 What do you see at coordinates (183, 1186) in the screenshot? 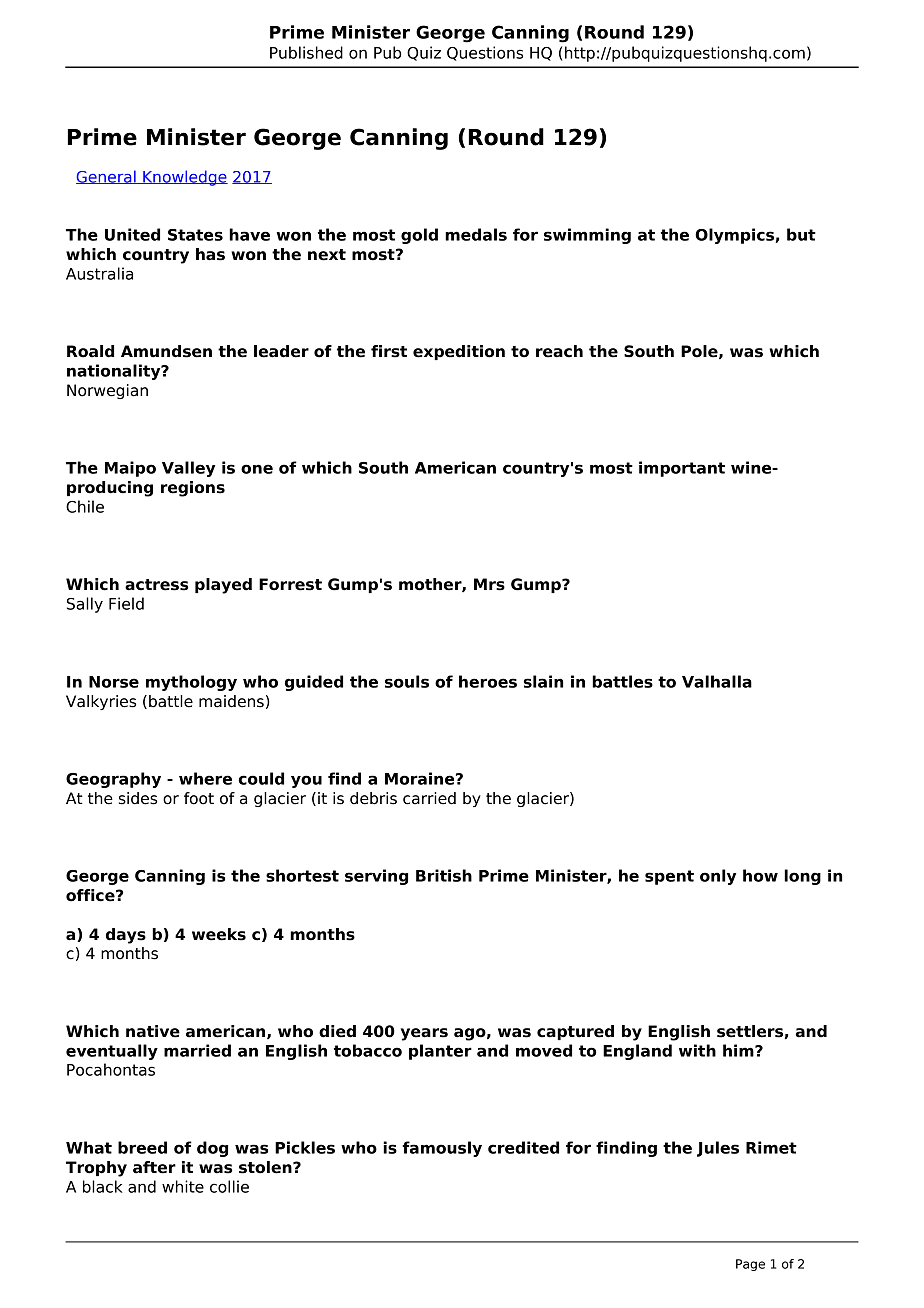
I see `white` at bounding box center [183, 1186].
